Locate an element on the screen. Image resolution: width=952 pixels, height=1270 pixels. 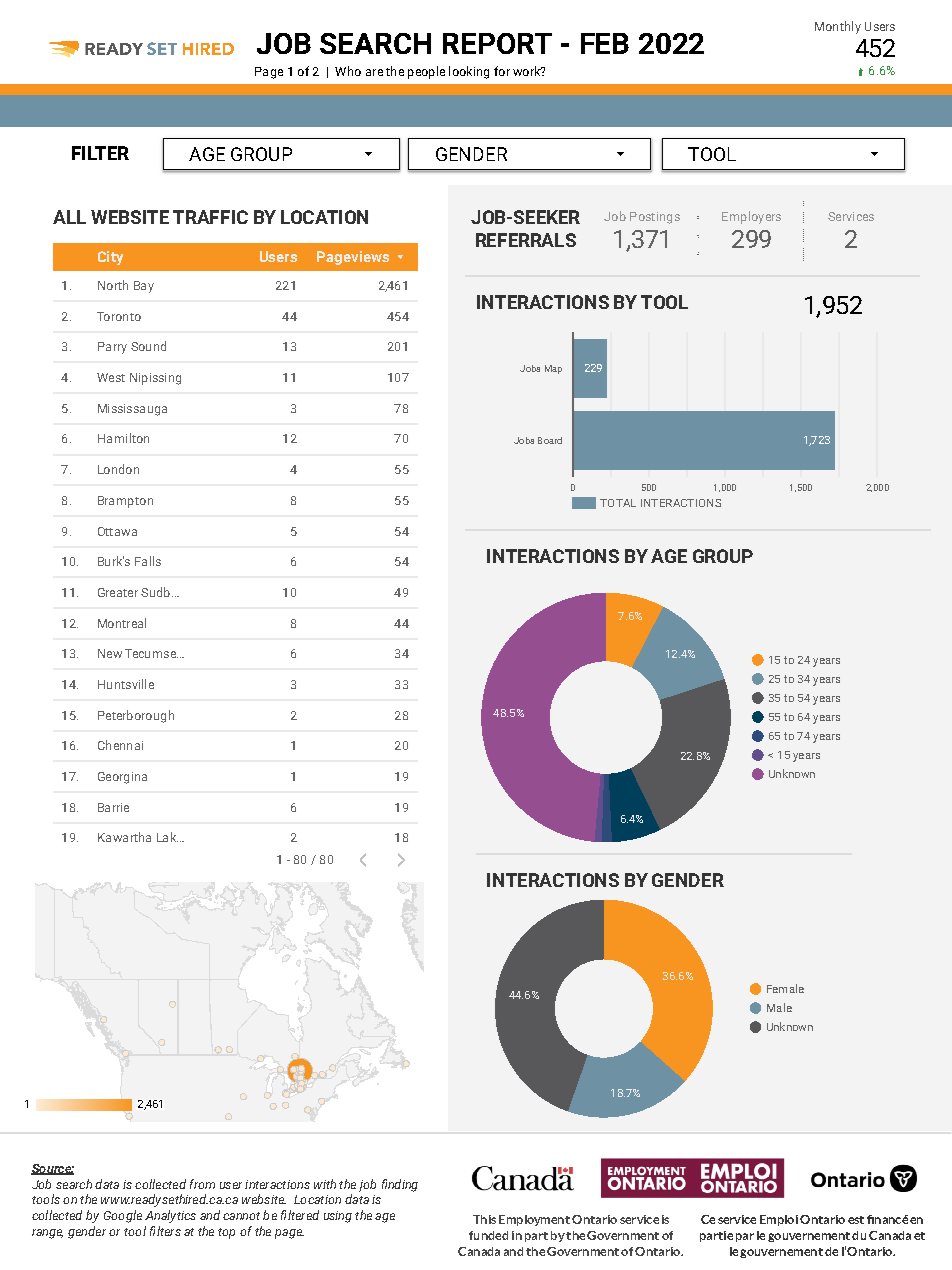
Monthly is located at coordinates (838, 27).
